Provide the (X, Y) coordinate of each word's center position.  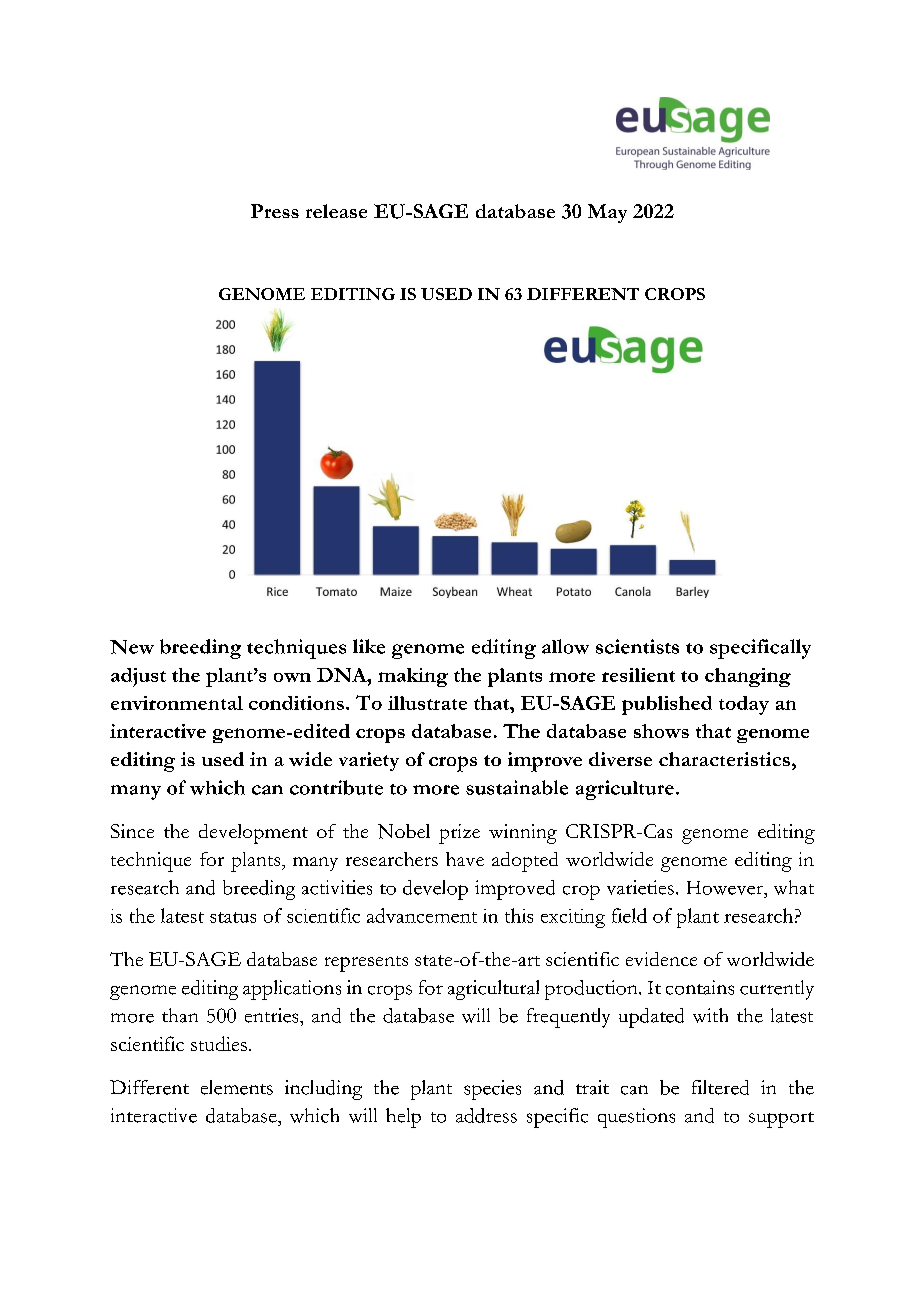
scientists (637, 646)
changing (748, 677)
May (607, 213)
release (336, 211)
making (413, 677)
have (465, 859)
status (233, 917)
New (132, 647)
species (492, 1090)
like (369, 646)
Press (275, 211)
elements (237, 1087)
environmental (177, 703)
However (726, 888)
